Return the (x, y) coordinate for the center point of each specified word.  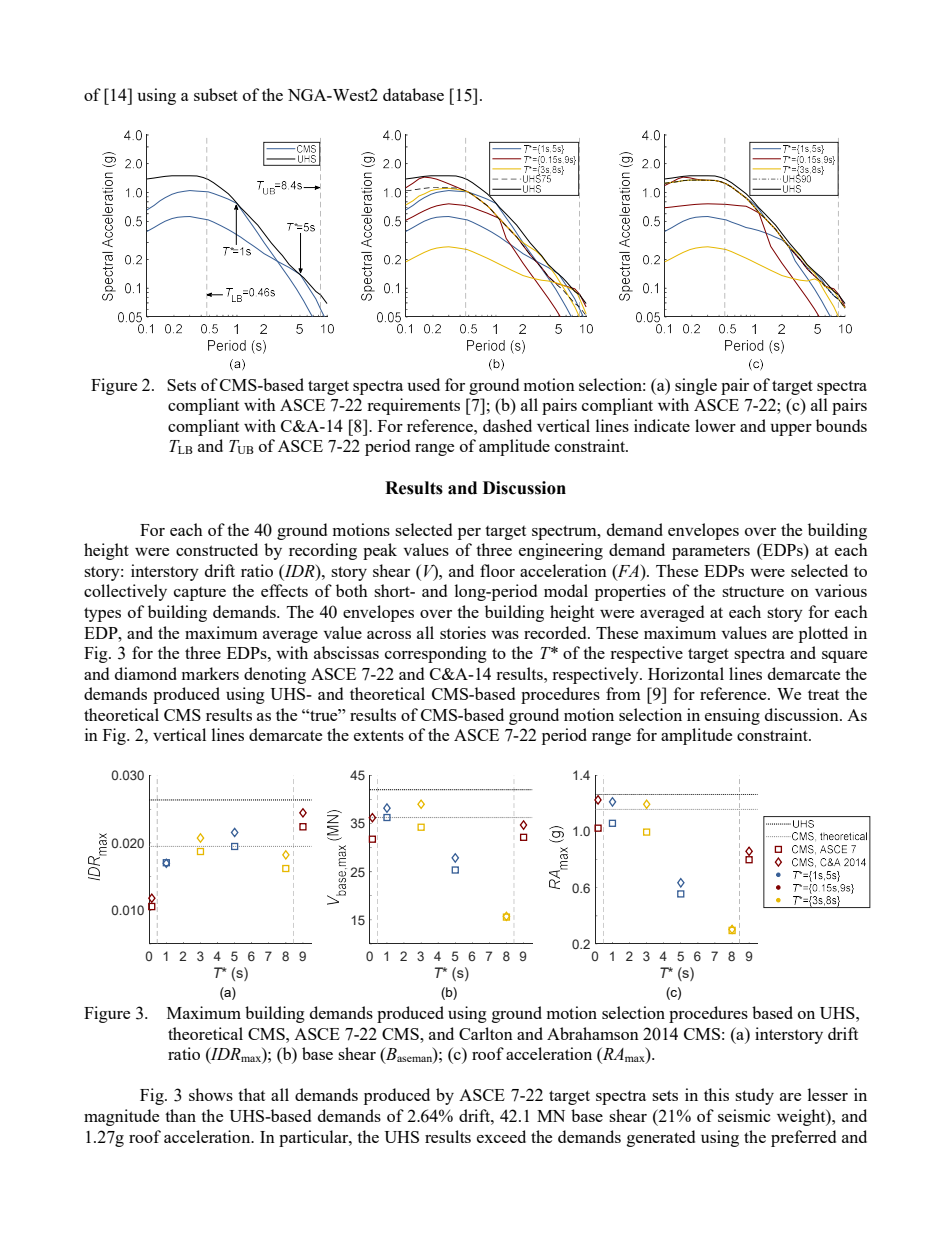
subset (216, 94)
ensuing (732, 716)
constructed (217, 549)
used (423, 384)
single (696, 386)
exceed (501, 1136)
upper (791, 430)
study (754, 1096)
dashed (507, 425)
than (180, 1115)
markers (210, 673)
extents (379, 735)
